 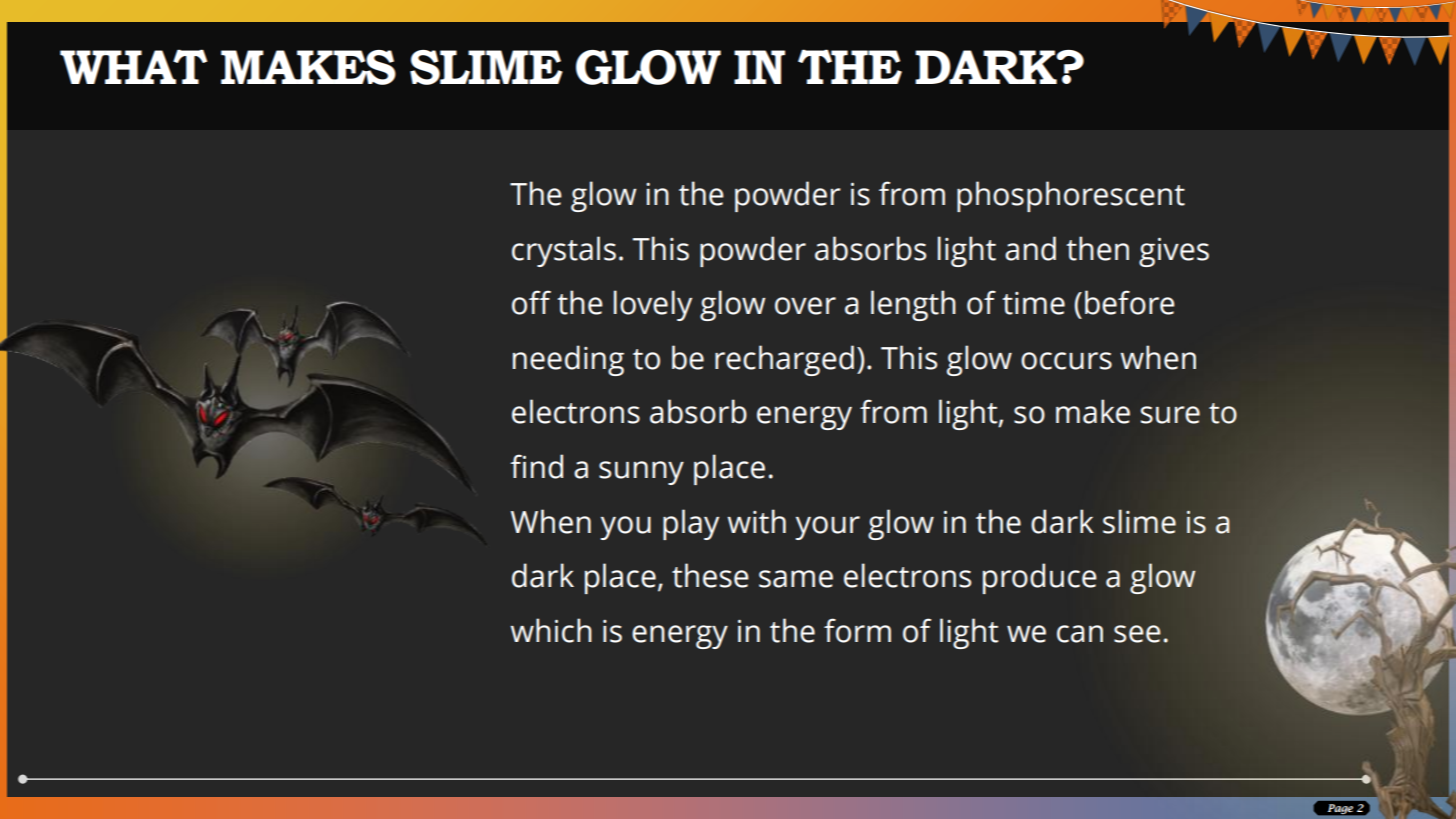 I want to click on your, so click(x=828, y=528).
